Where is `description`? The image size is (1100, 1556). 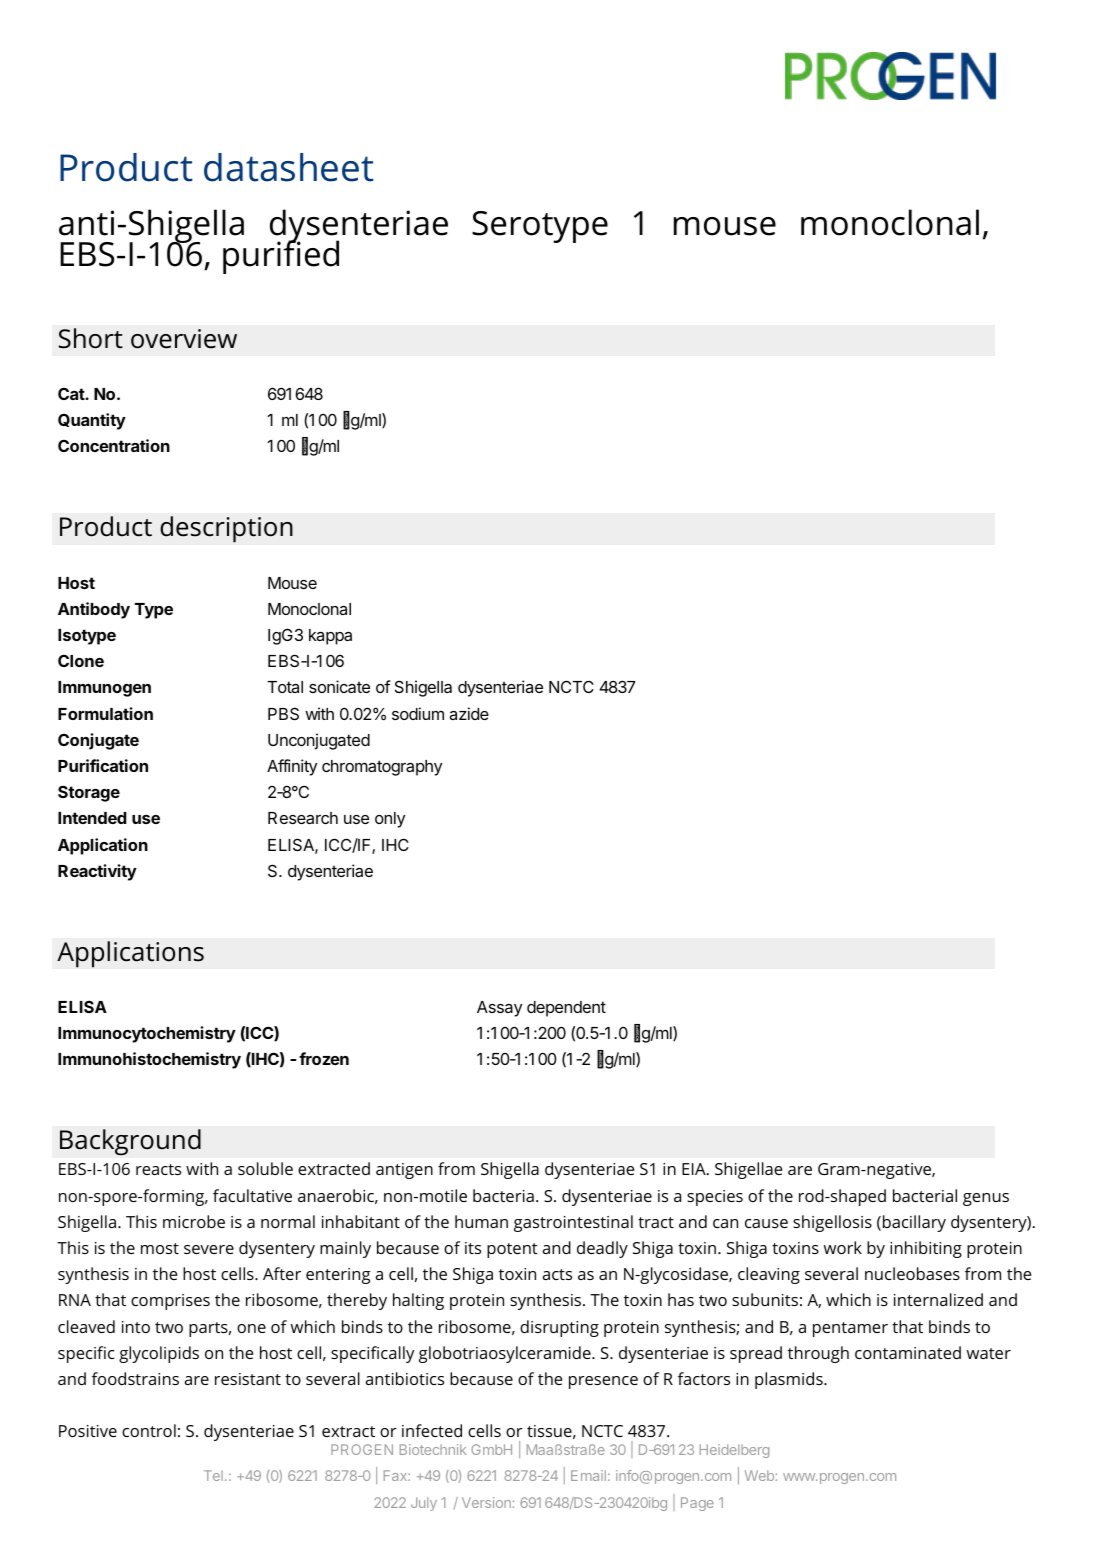 description is located at coordinates (226, 529).
